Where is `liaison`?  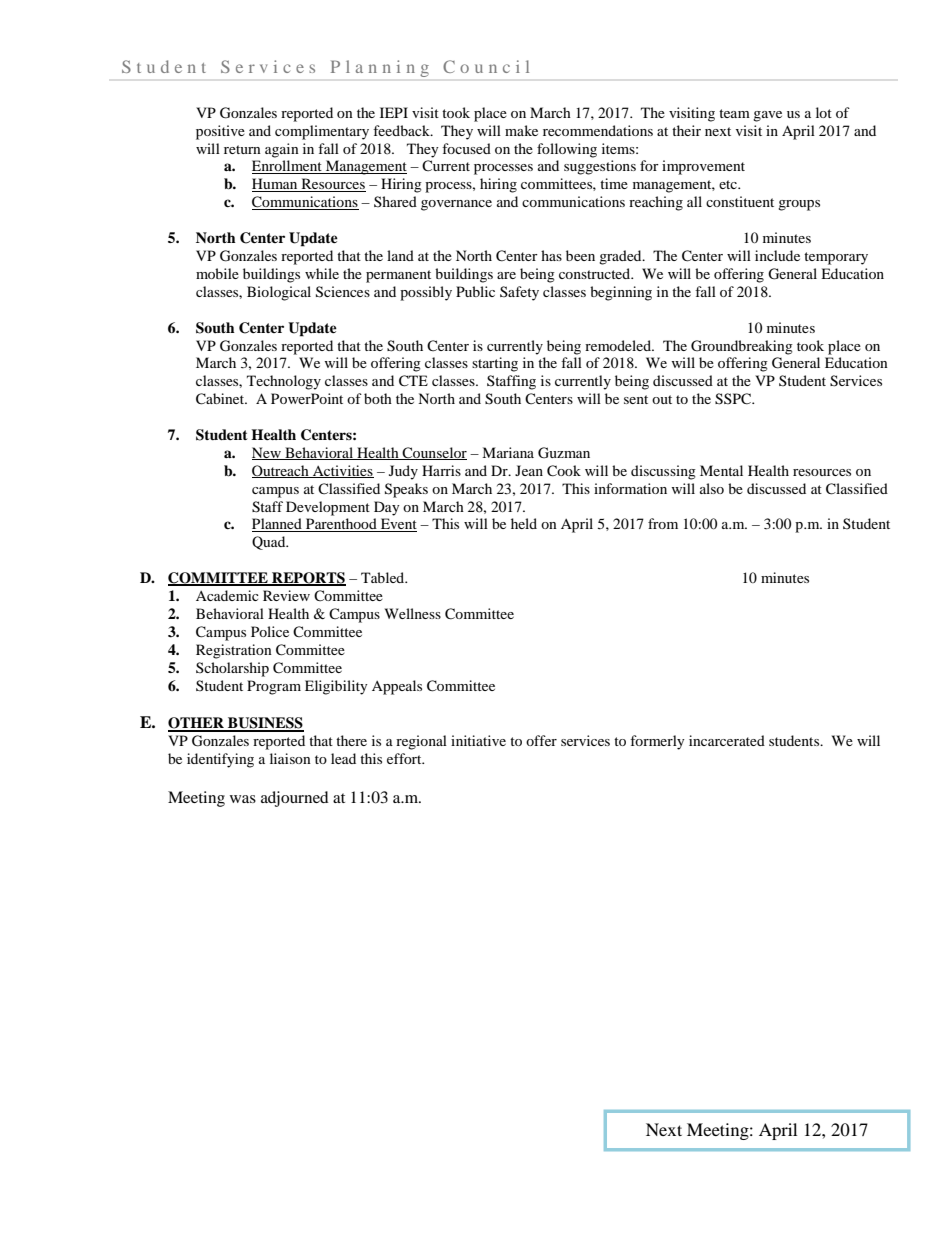
liaison is located at coordinates (290, 758).
